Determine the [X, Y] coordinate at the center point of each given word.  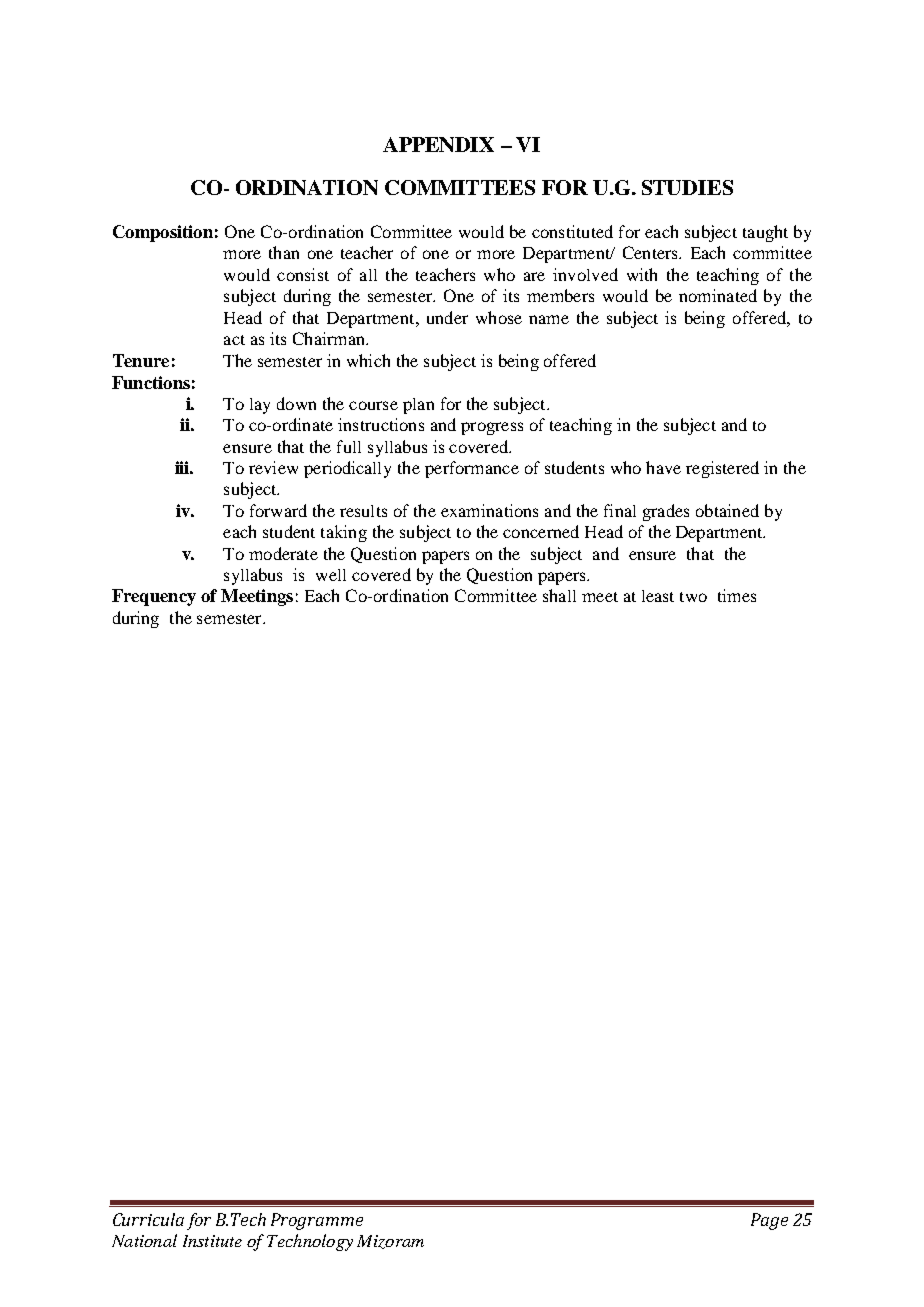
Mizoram [390, 1242]
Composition [163, 233]
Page [769, 1221]
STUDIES [687, 187]
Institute [212, 1241]
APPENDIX [438, 144]
